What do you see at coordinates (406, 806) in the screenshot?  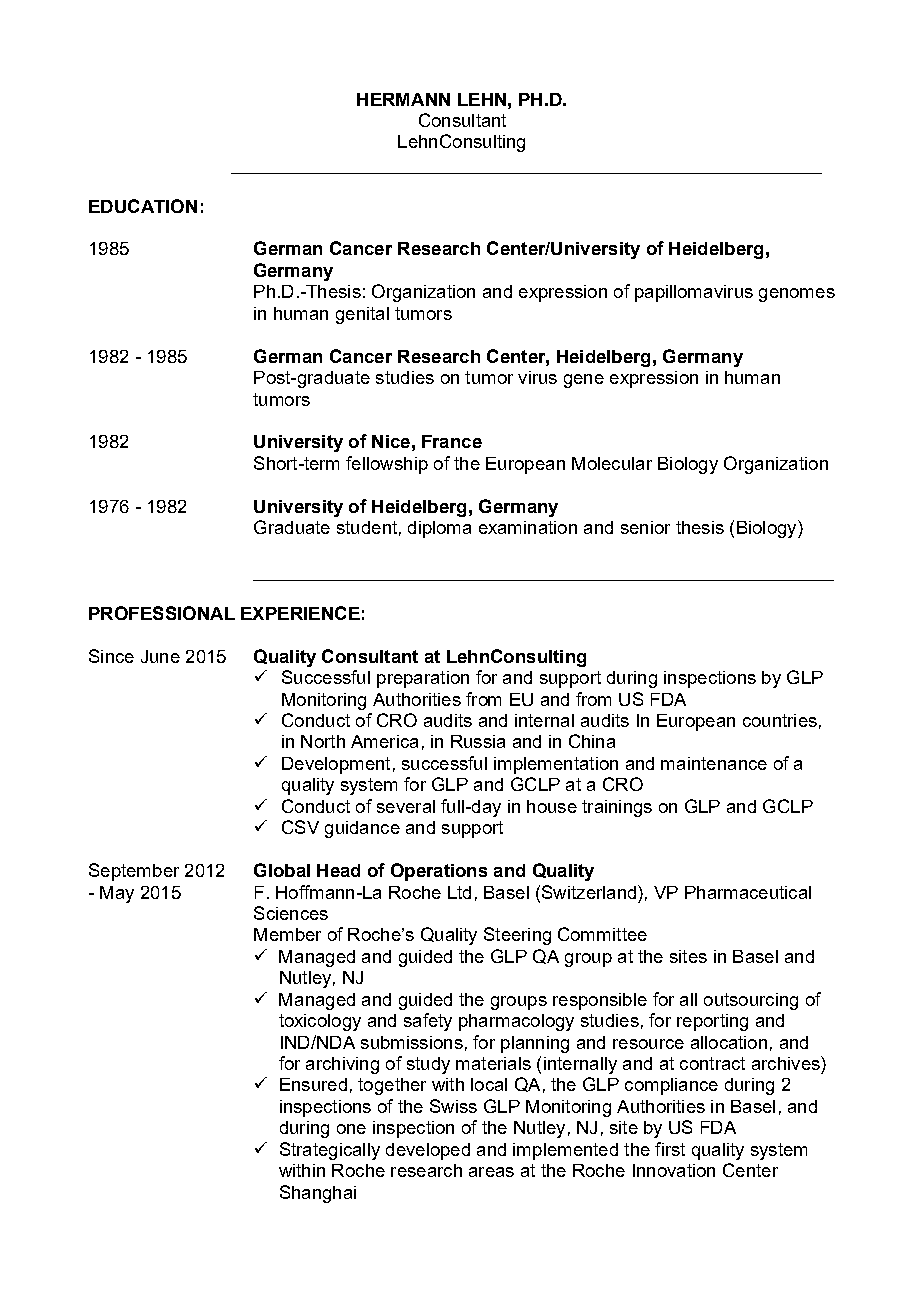 I see `several` at bounding box center [406, 806].
